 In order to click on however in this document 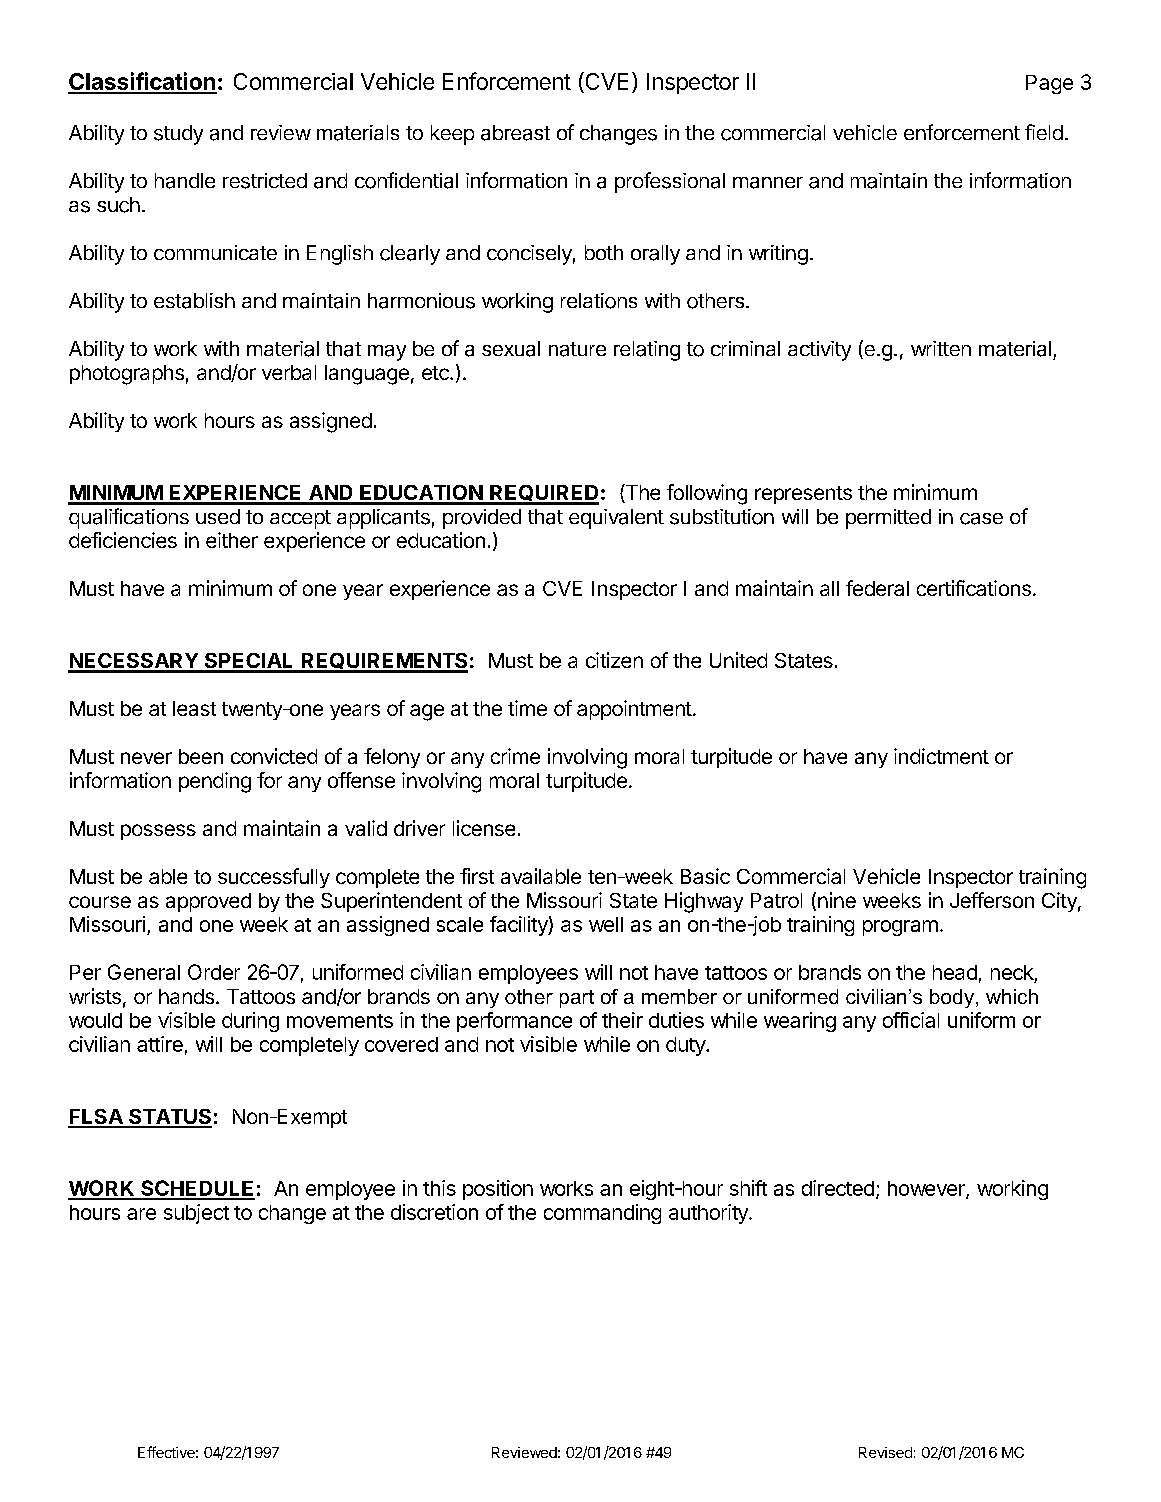, I will do `click(927, 1190)`.
